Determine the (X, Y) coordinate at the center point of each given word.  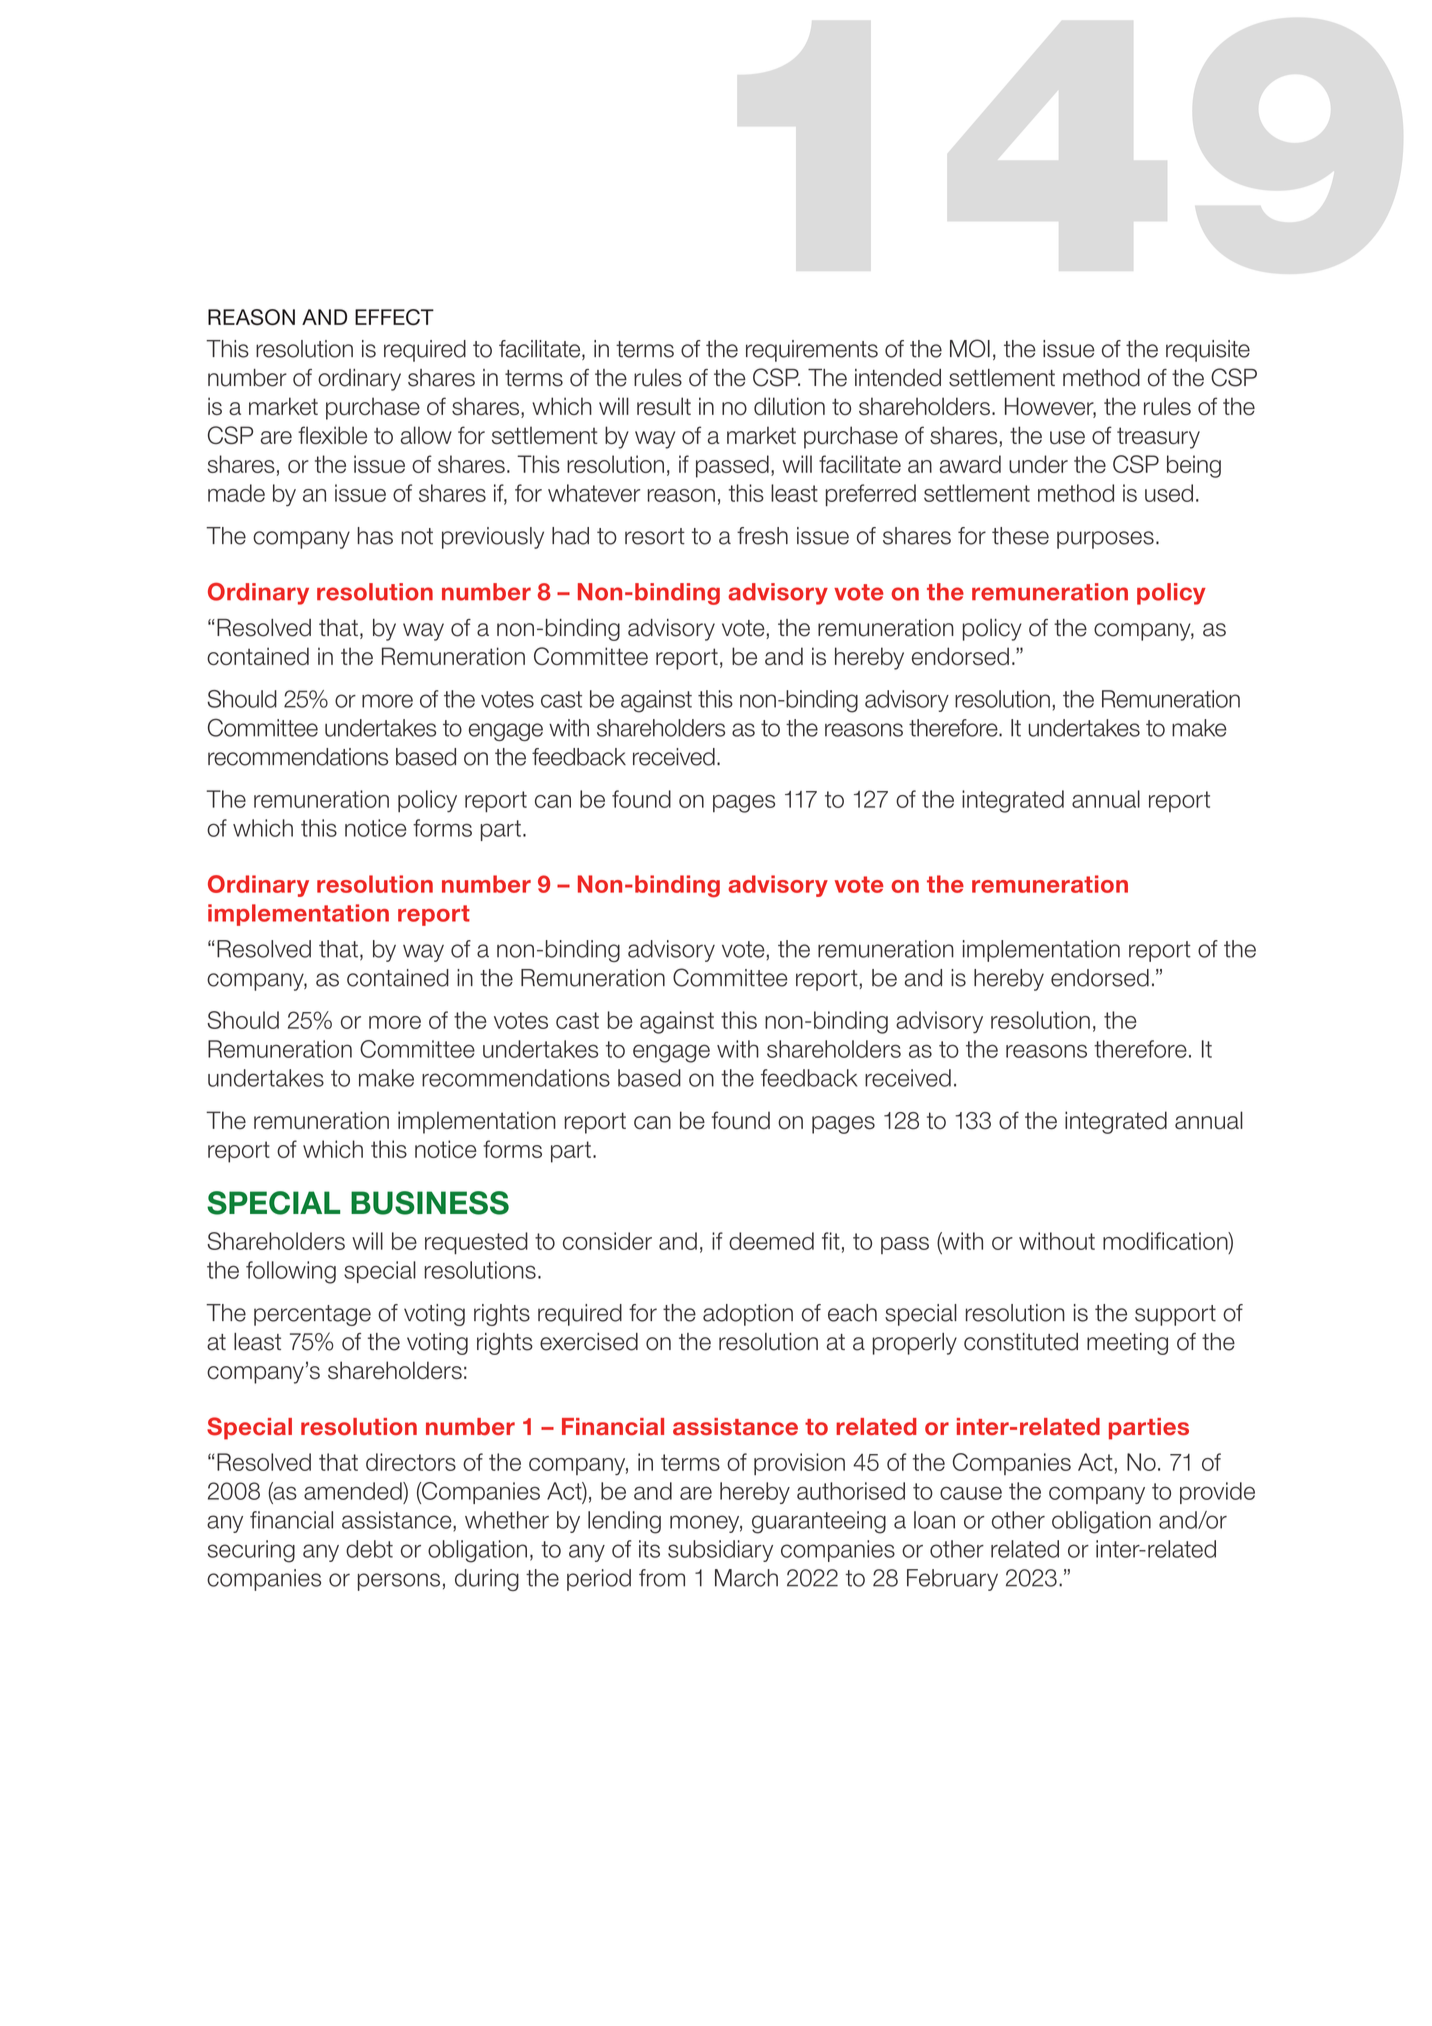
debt (369, 1549)
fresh (762, 536)
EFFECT (394, 317)
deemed (771, 1241)
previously (493, 538)
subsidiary (720, 1551)
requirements (812, 351)
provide (1217, 1493)
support (1175, 1315)
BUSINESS (430, 1203)
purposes (1105, 540)
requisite (1208, 351)
